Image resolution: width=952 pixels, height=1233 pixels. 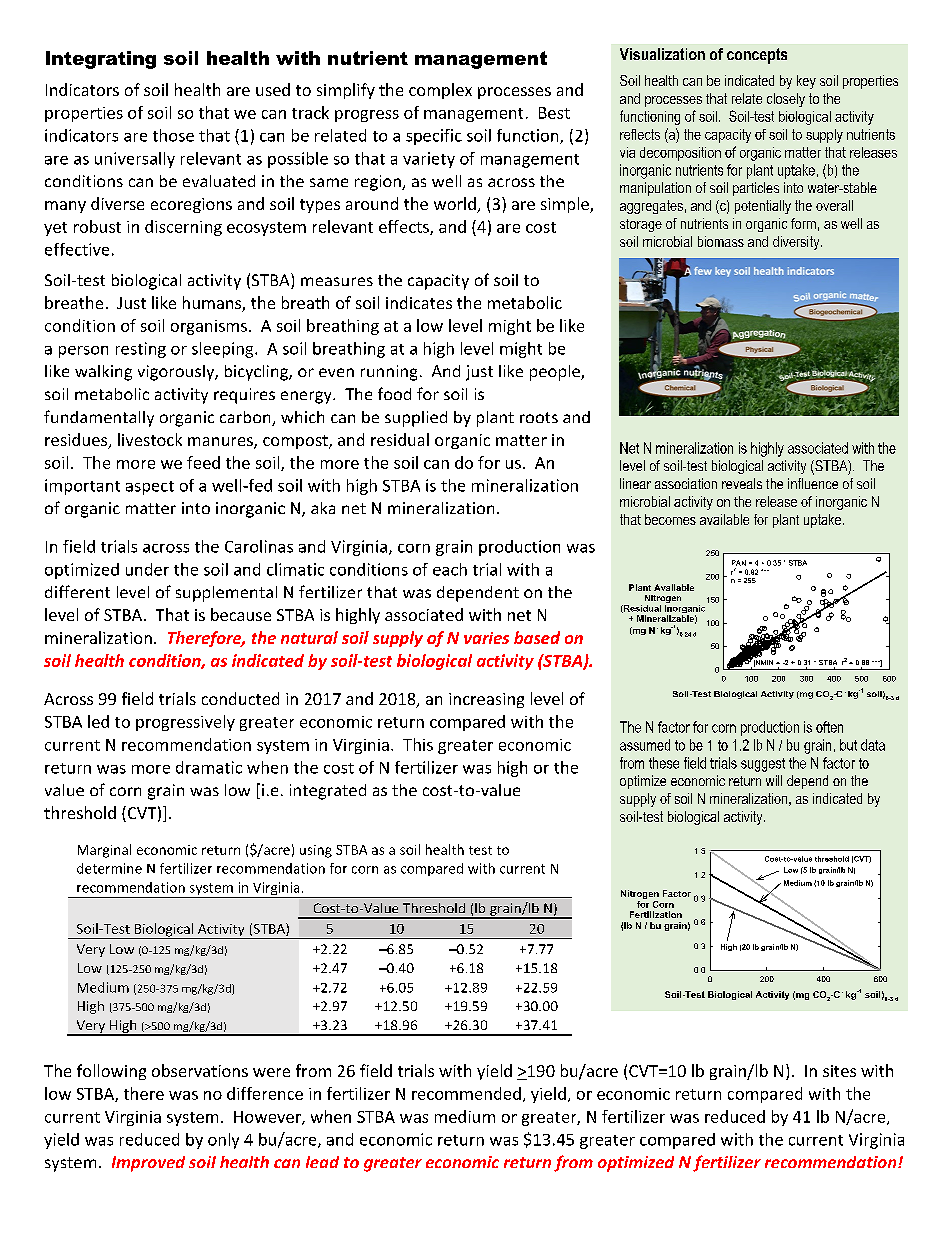 What do you see at coordinates (109, 868) in the screenshot?
I see `determine` at bounding box center [109, 868].
